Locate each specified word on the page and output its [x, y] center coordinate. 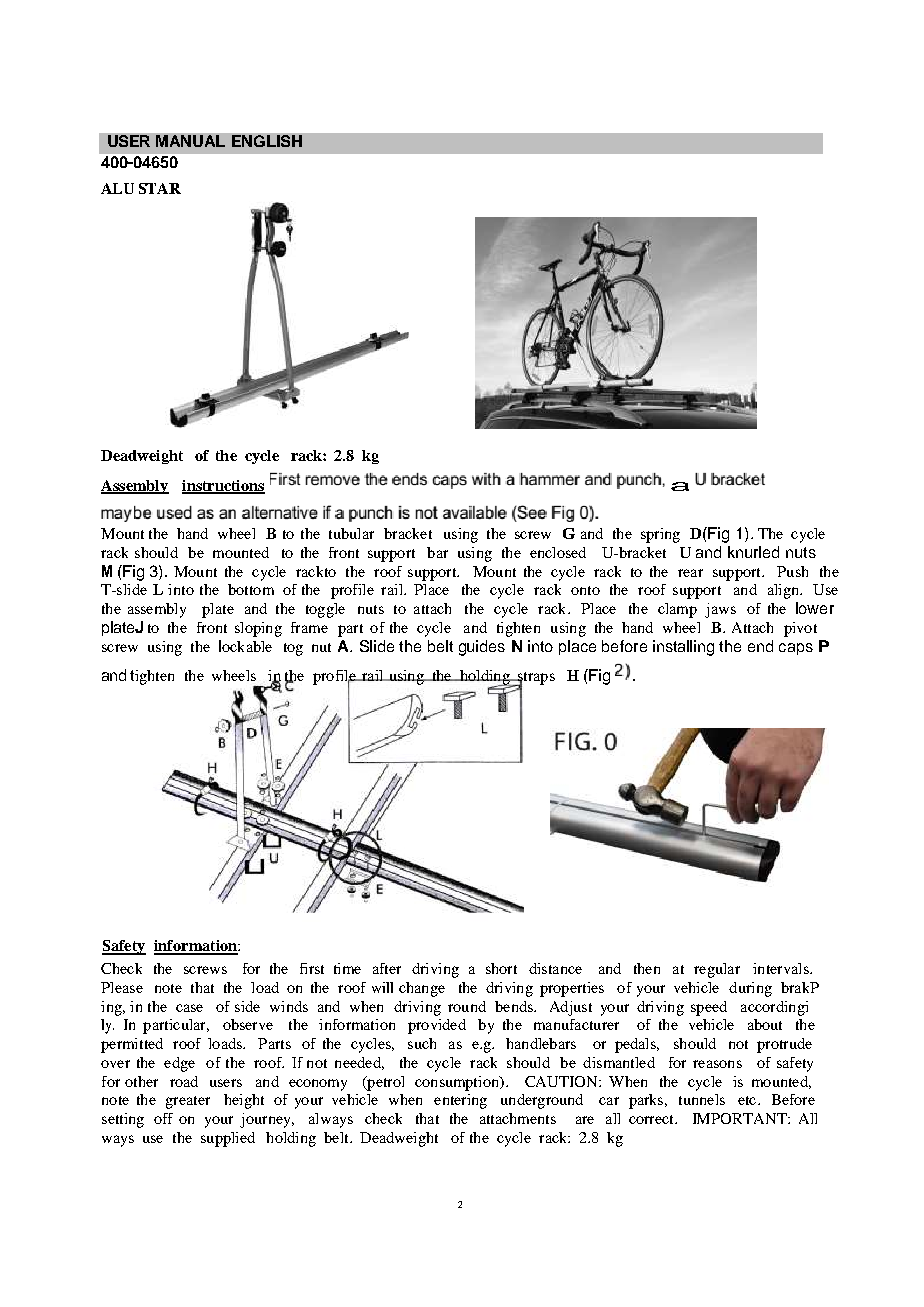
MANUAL [190, 141]
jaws [720, 610]
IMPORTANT [741, 1118]
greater [188, 1102]
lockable [245, 646]
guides [482, 648]
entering [460, 1101]
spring [660, 535]
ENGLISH [267, 141]
